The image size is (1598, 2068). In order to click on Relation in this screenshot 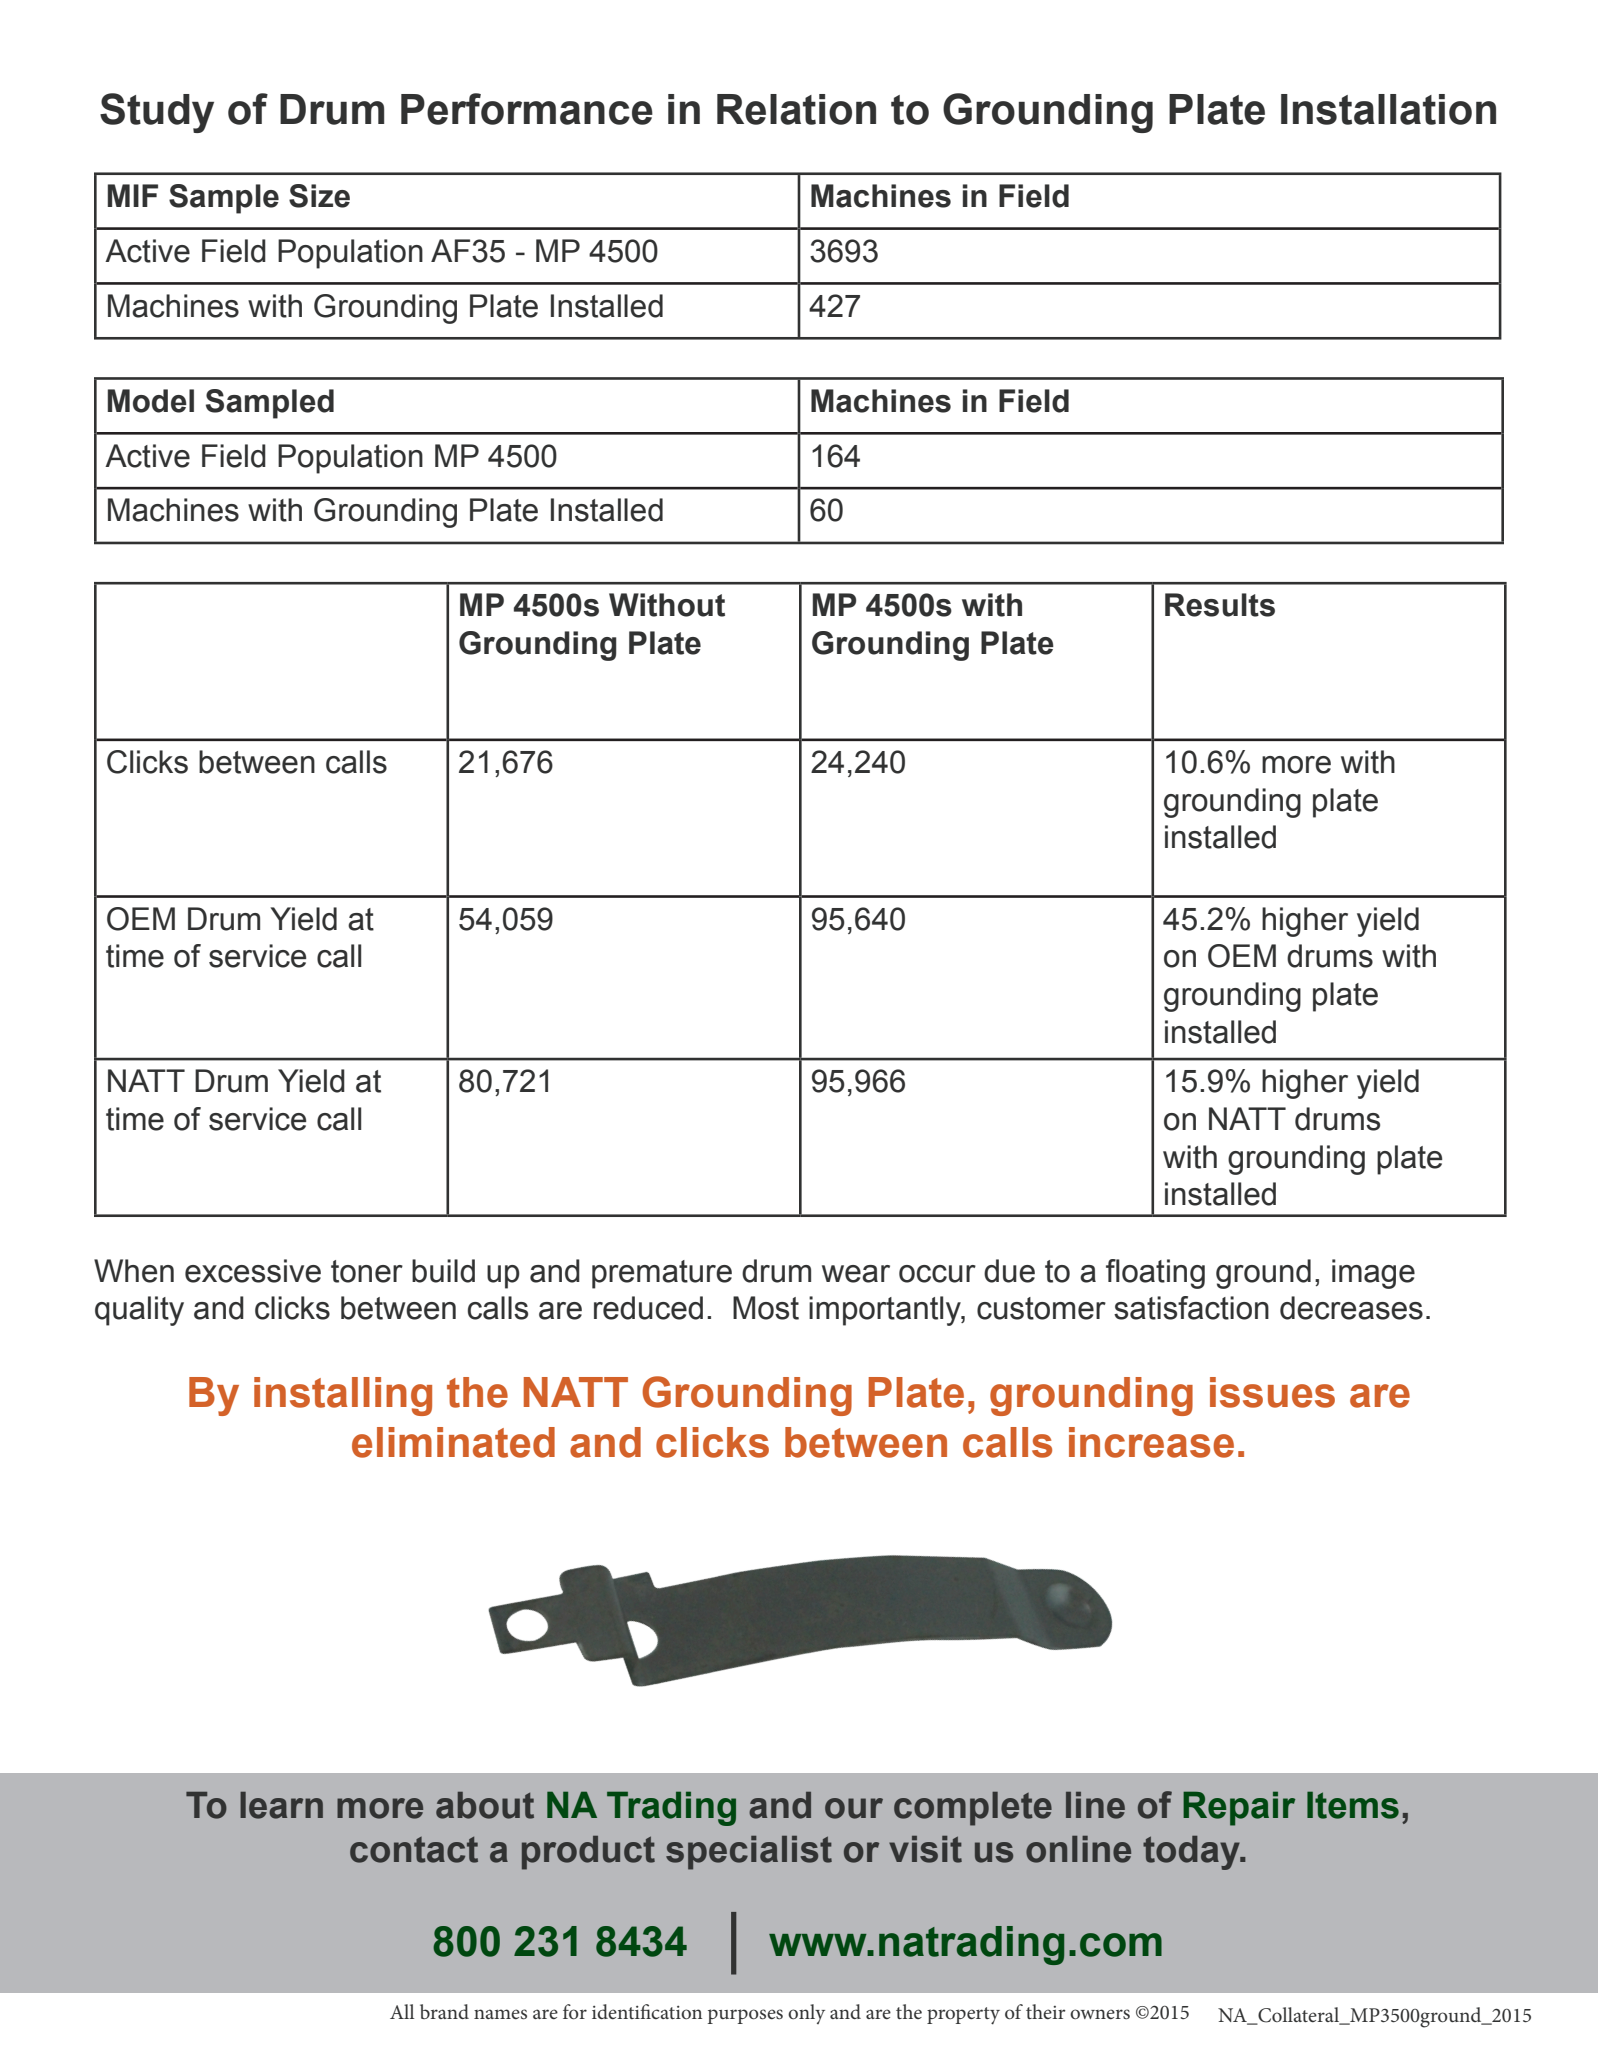, I will do `click(796, 109)`.
